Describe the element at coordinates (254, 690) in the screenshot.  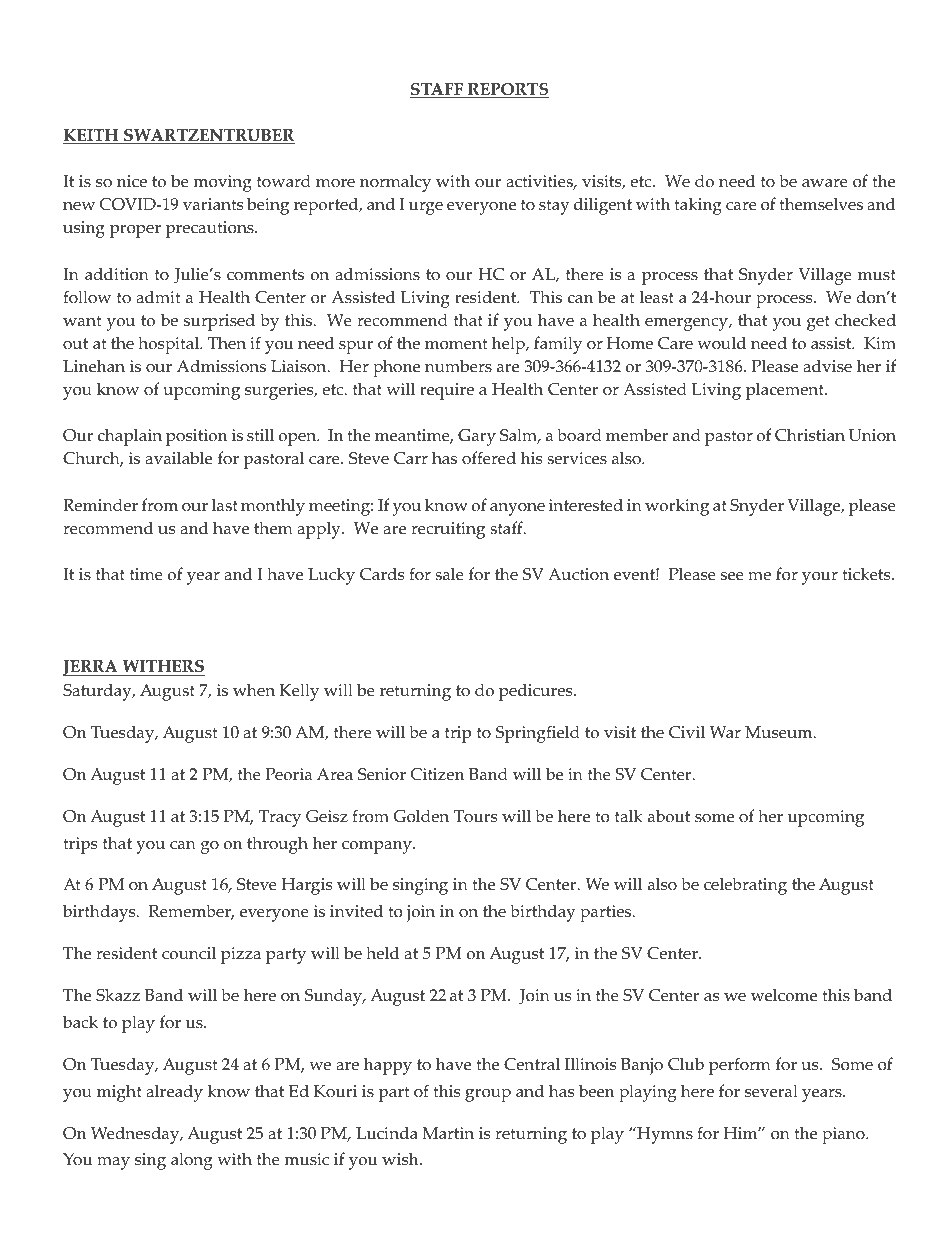
I see `when` at that location.
